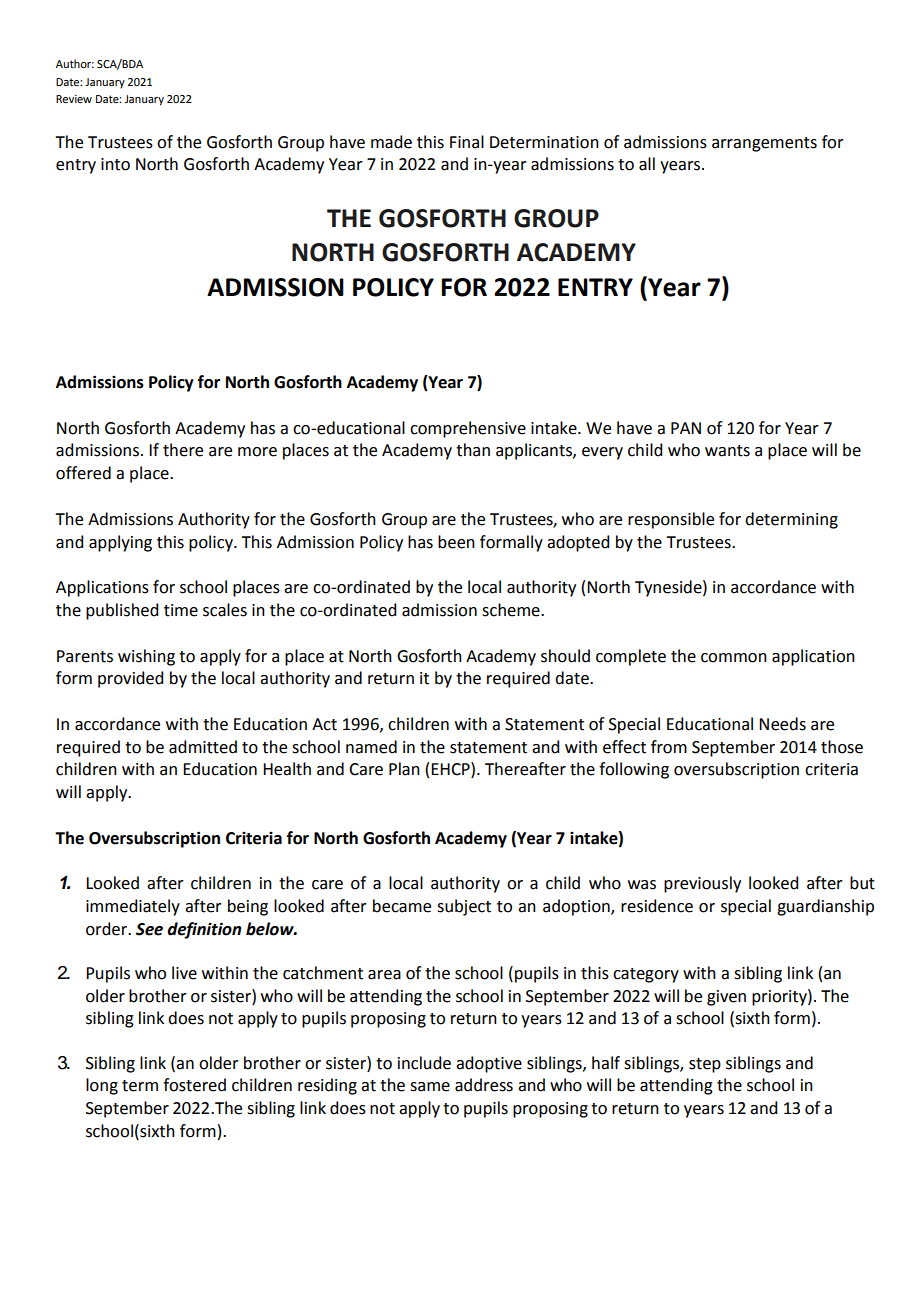  What do you see at coordinates (194, 1085) in the screenshot?
I see `fostered` at bounding box center [194, 1085].
